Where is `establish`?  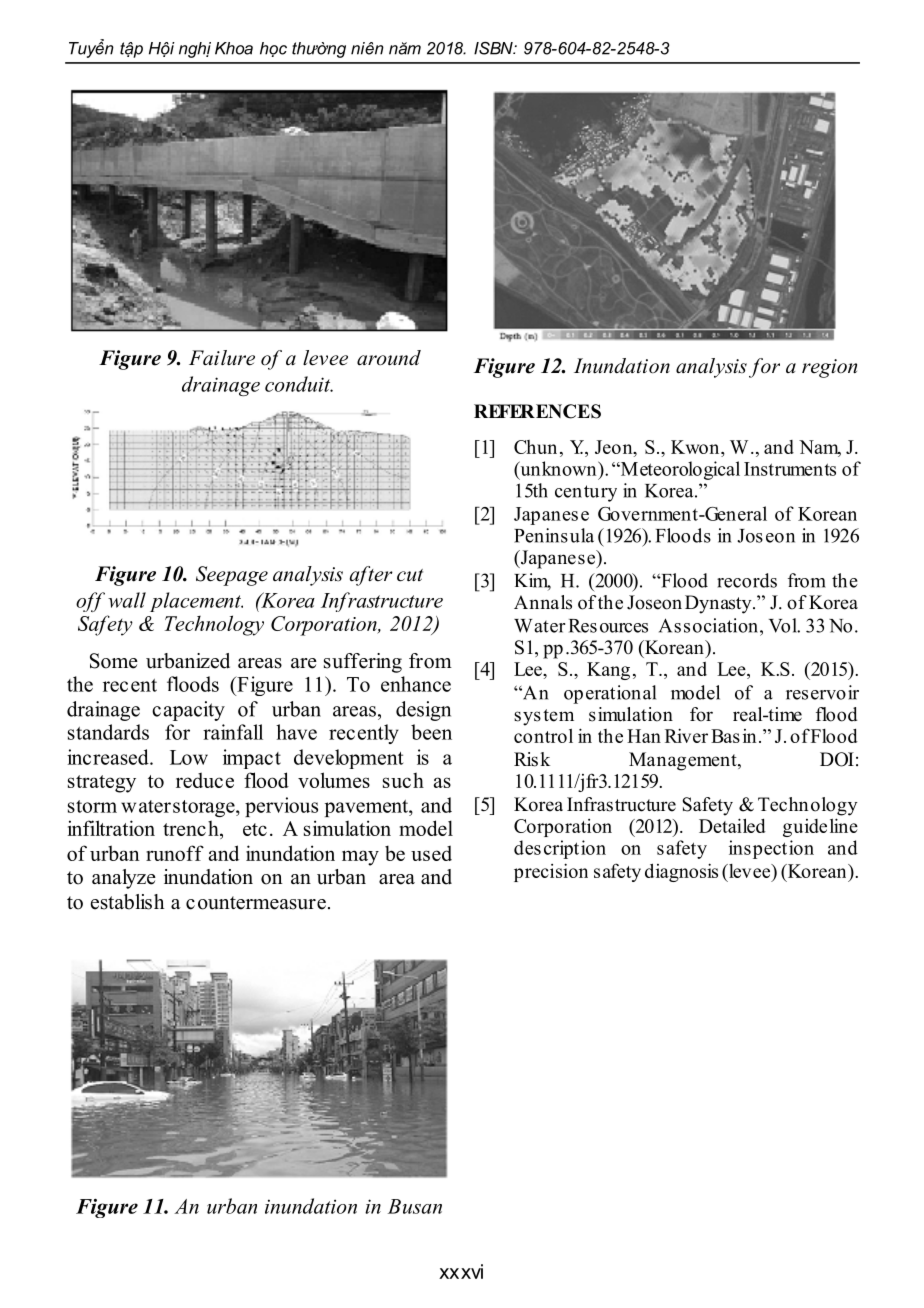 establish is located at coordinates (127, 902).
